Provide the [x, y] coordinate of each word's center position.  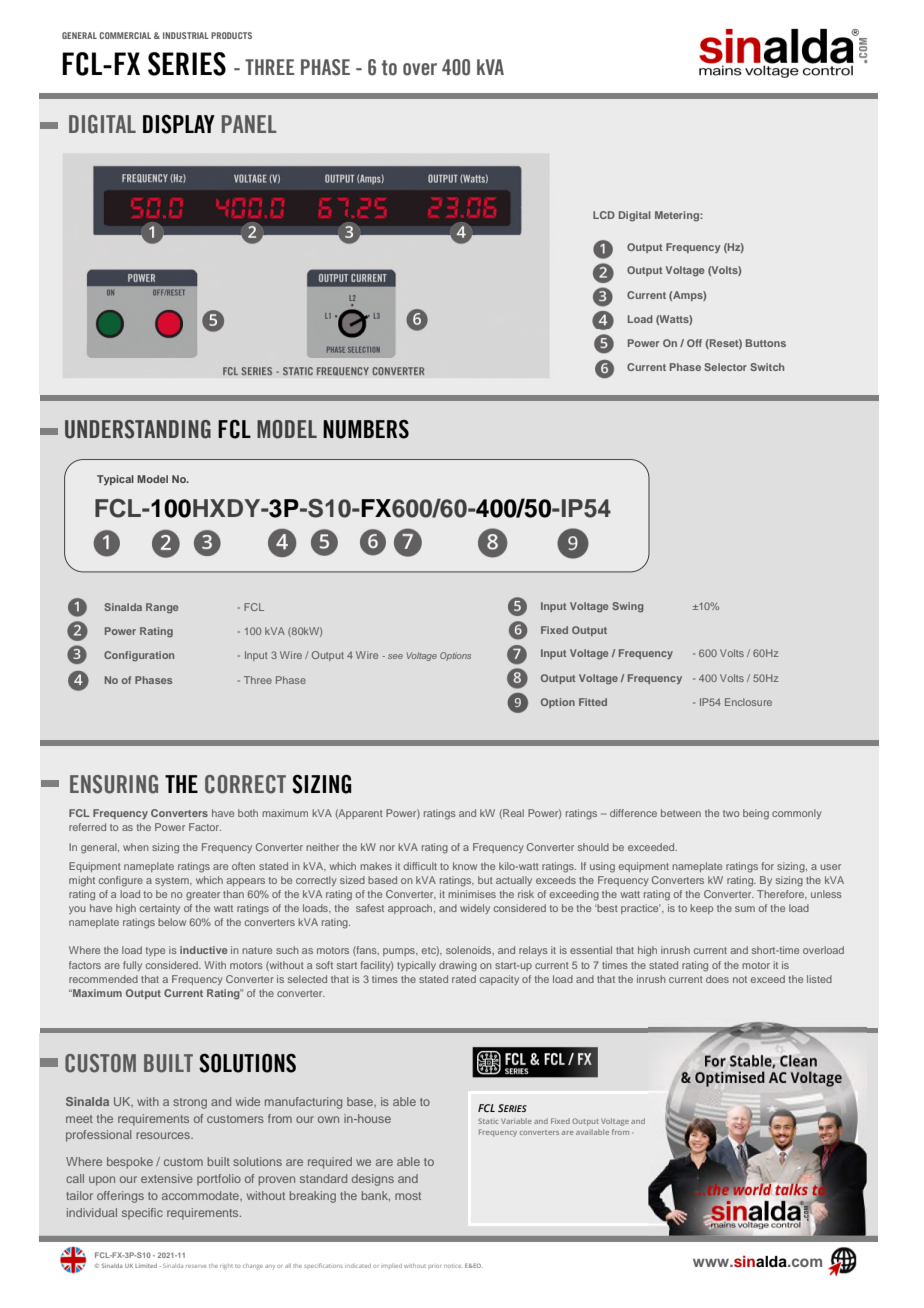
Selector [725, 367]
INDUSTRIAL [186, 35]
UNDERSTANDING [138, 429]
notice [452, 1266]
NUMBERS [366, 429]
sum [745, 909]
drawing [458, 966]
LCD [604, 215]
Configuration [139, 656]
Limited [146, 1265]
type [155, 951]
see [395, 656]
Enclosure [748, 702]
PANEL [249, 124]
